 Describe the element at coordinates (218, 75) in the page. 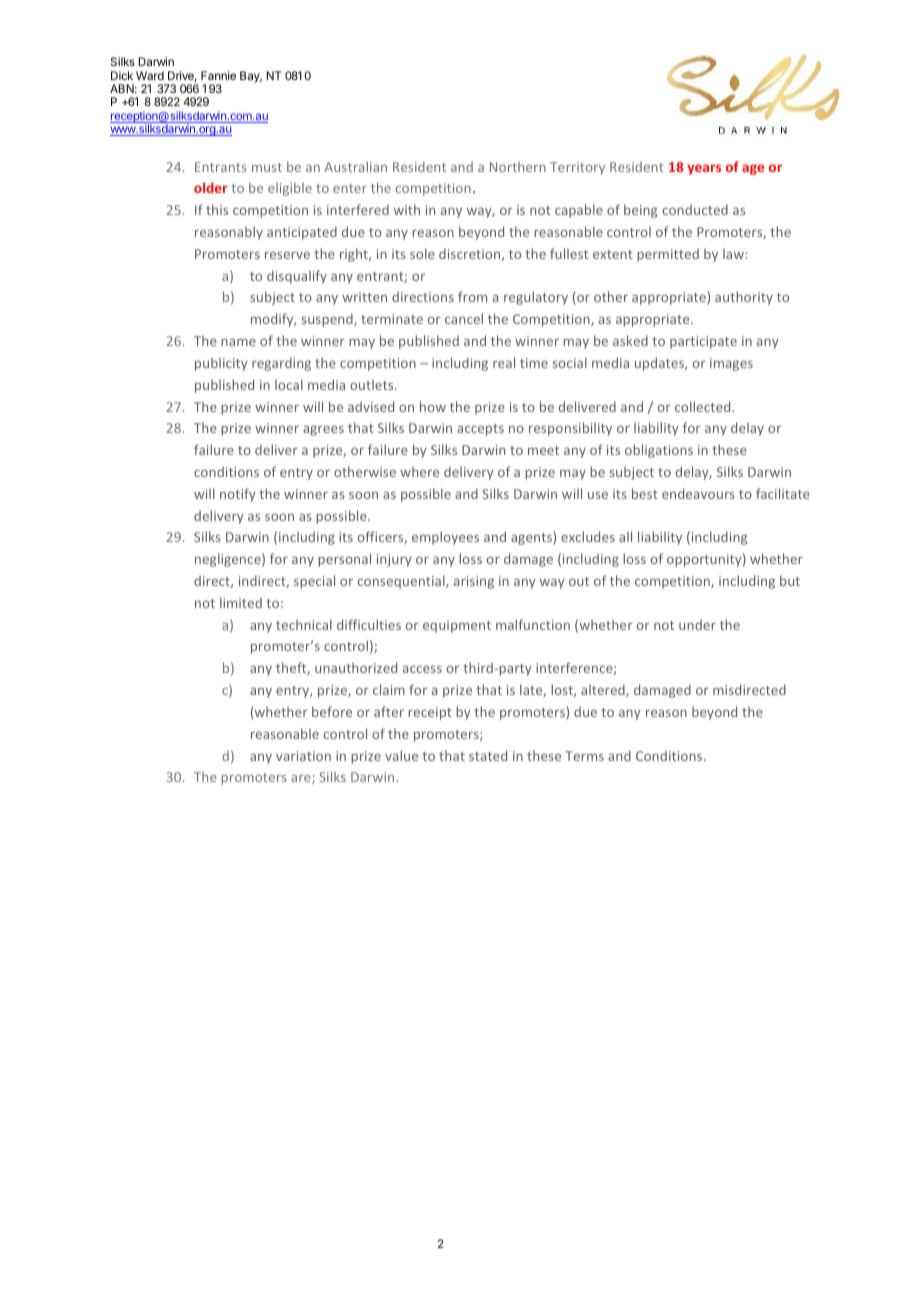

I see `Fannie` at that location.
